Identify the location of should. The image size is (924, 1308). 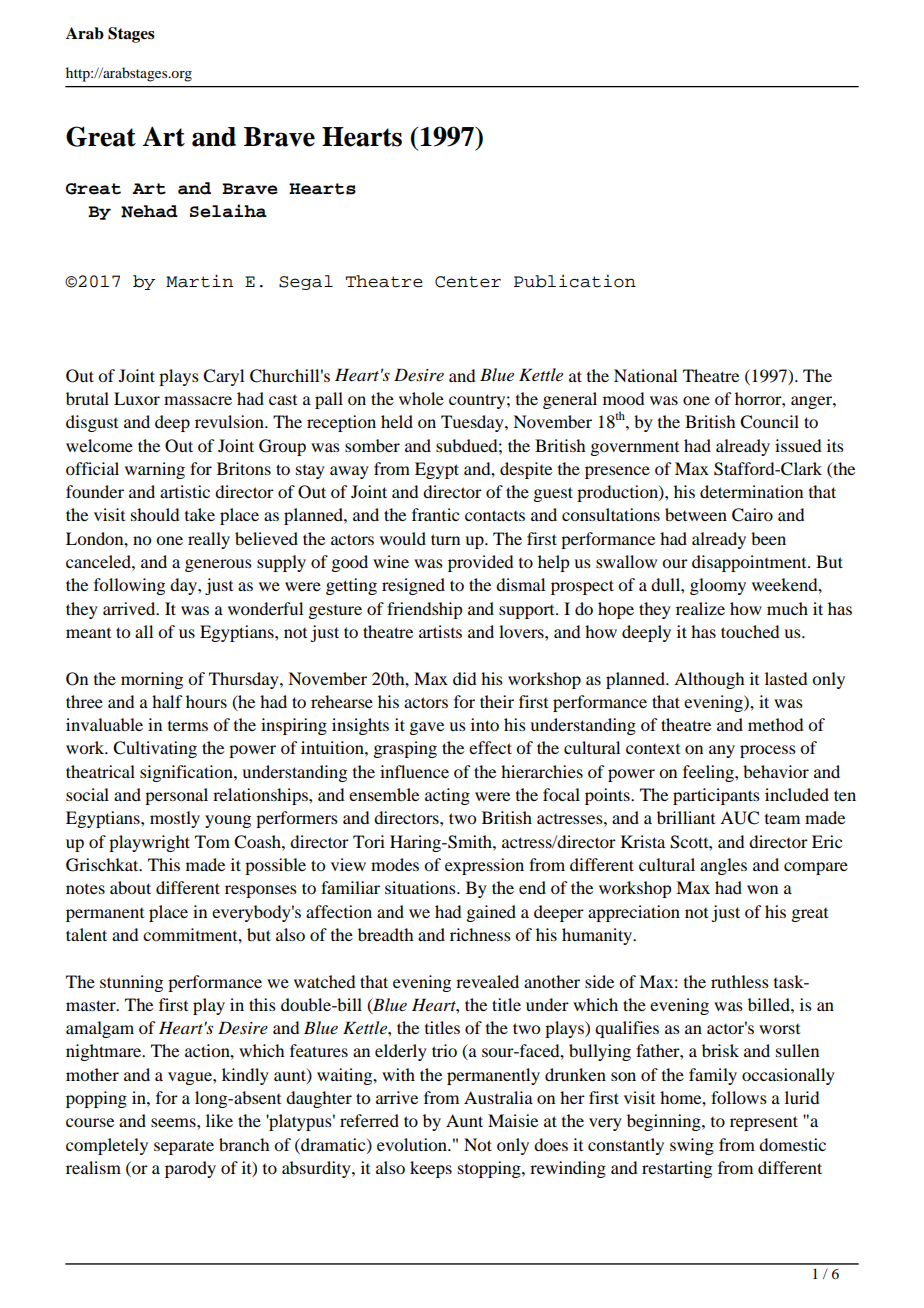
(155, 514).
